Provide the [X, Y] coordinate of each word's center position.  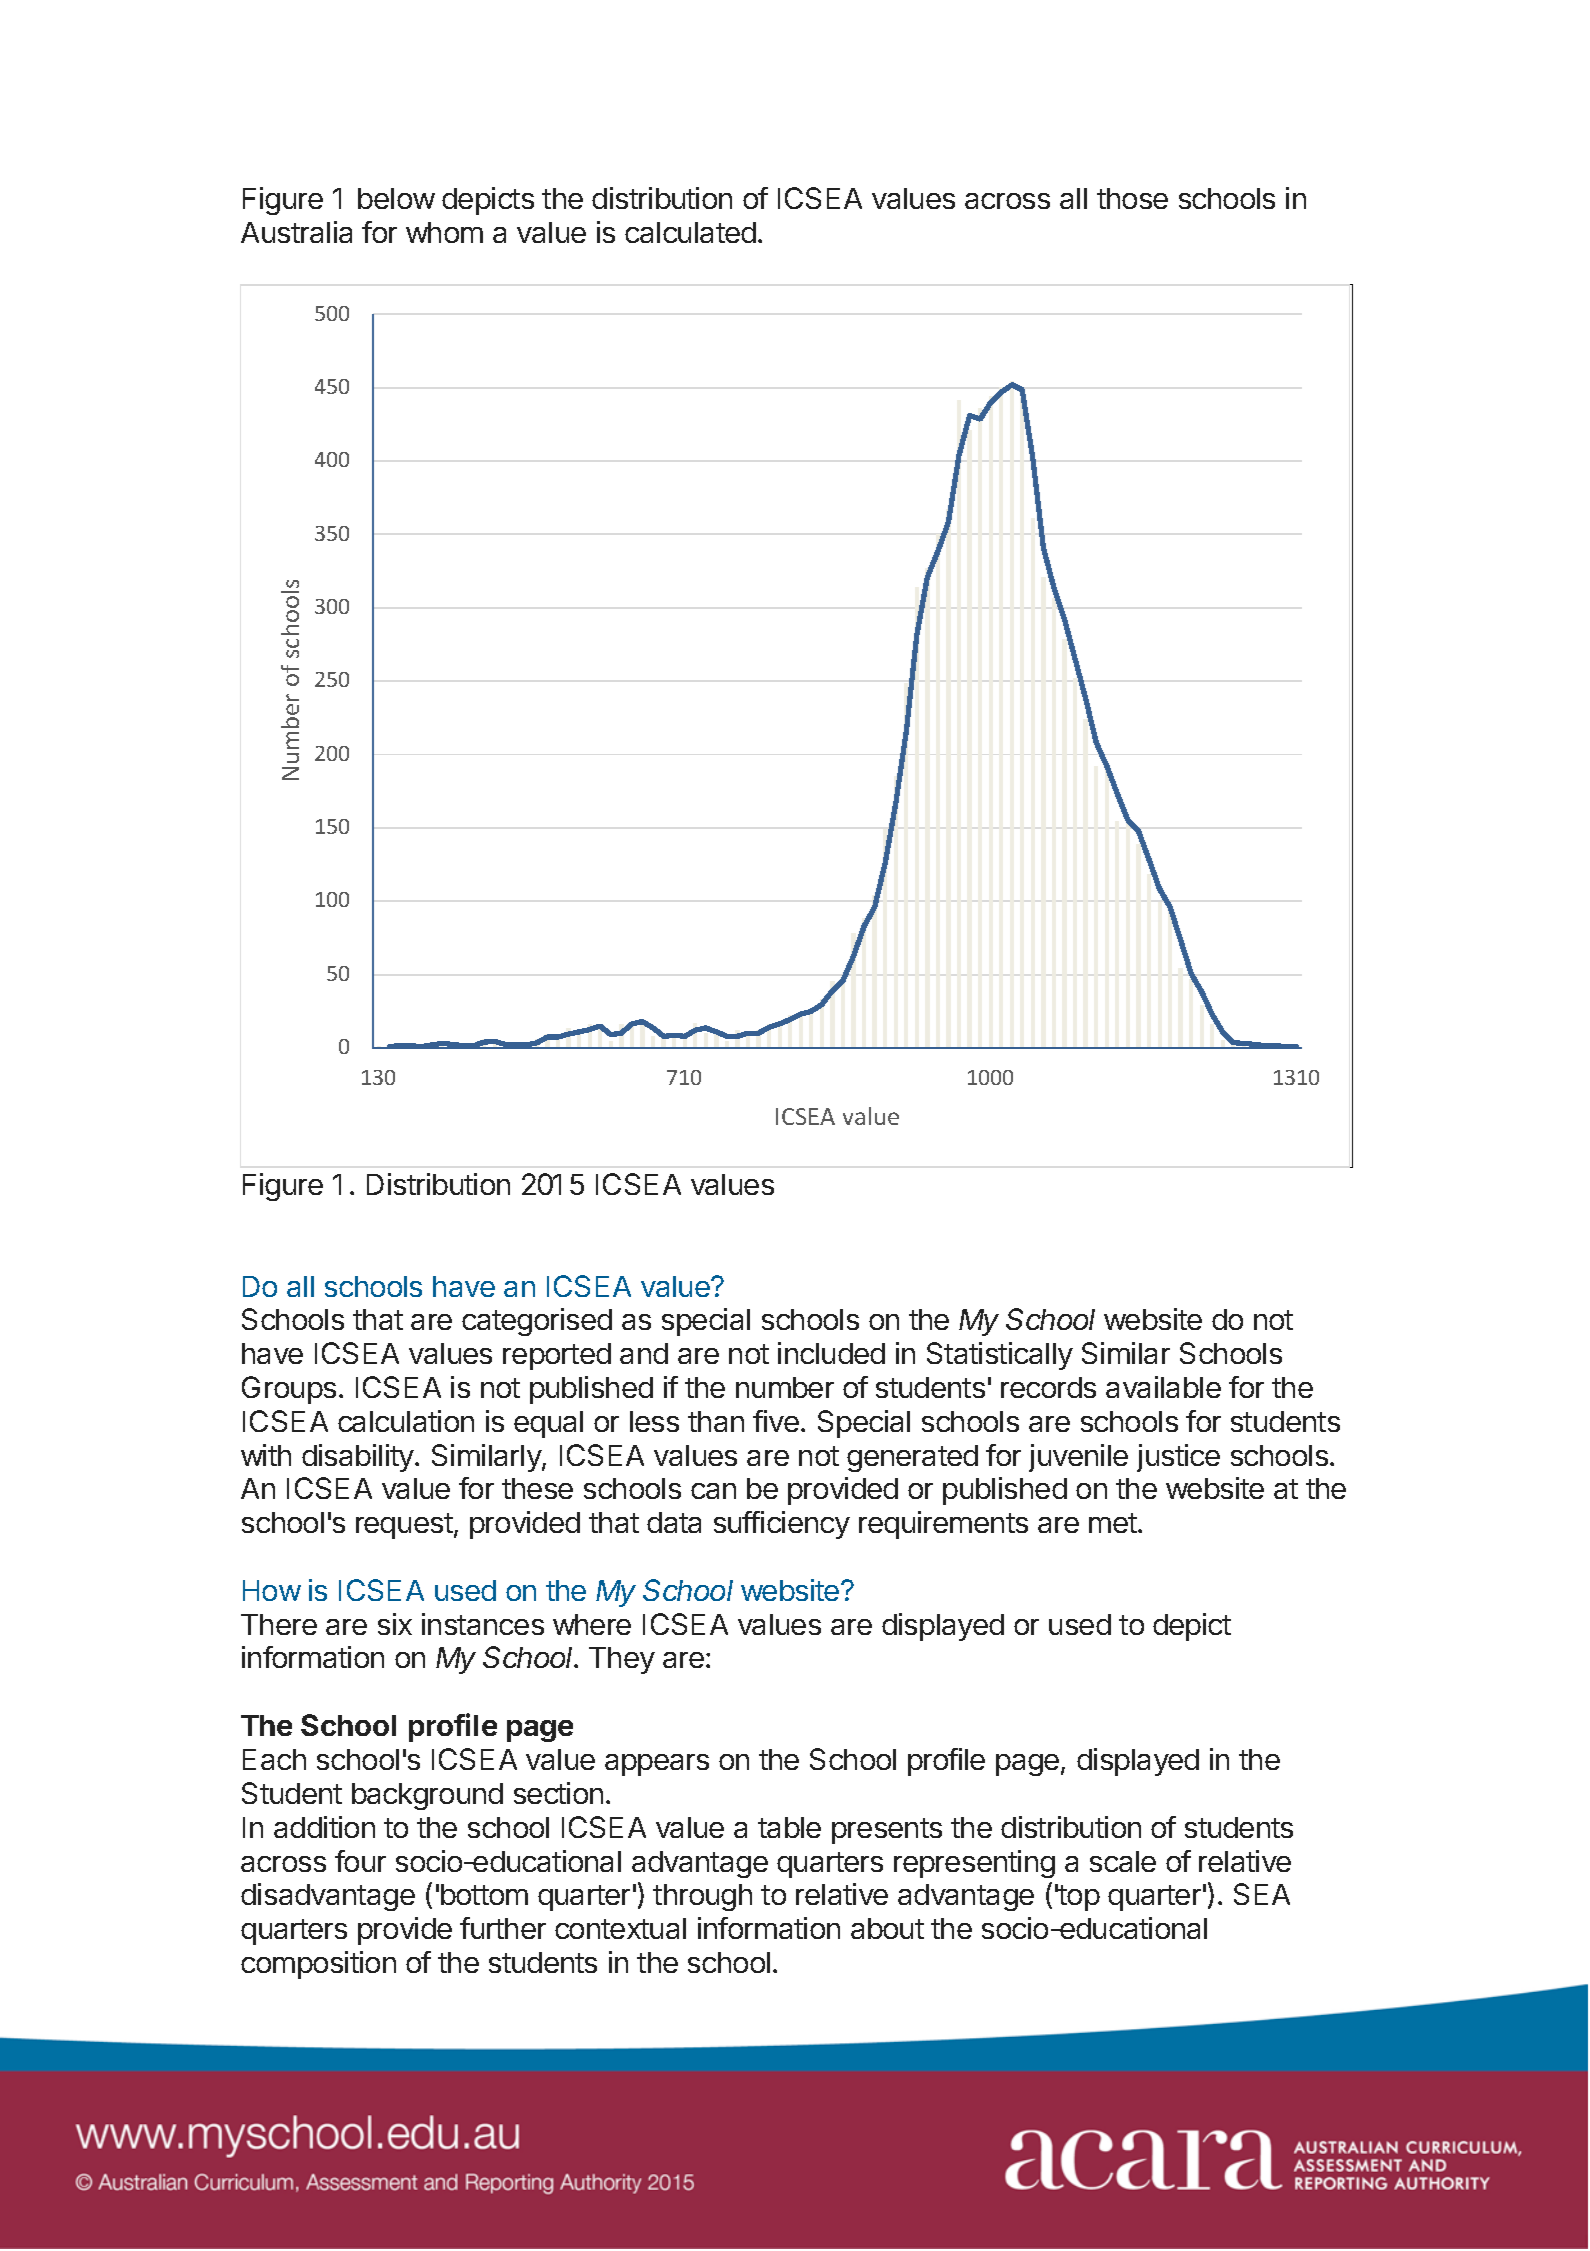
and [644, 1353]
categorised [537, 1322]
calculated [690, 232]
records [1048, 1387]
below [396, 198]
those [1132, 198]
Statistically [1000, 1356]
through [702, 1897]
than [716, 1421]
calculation [406, 1421]
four [360, 1861]
